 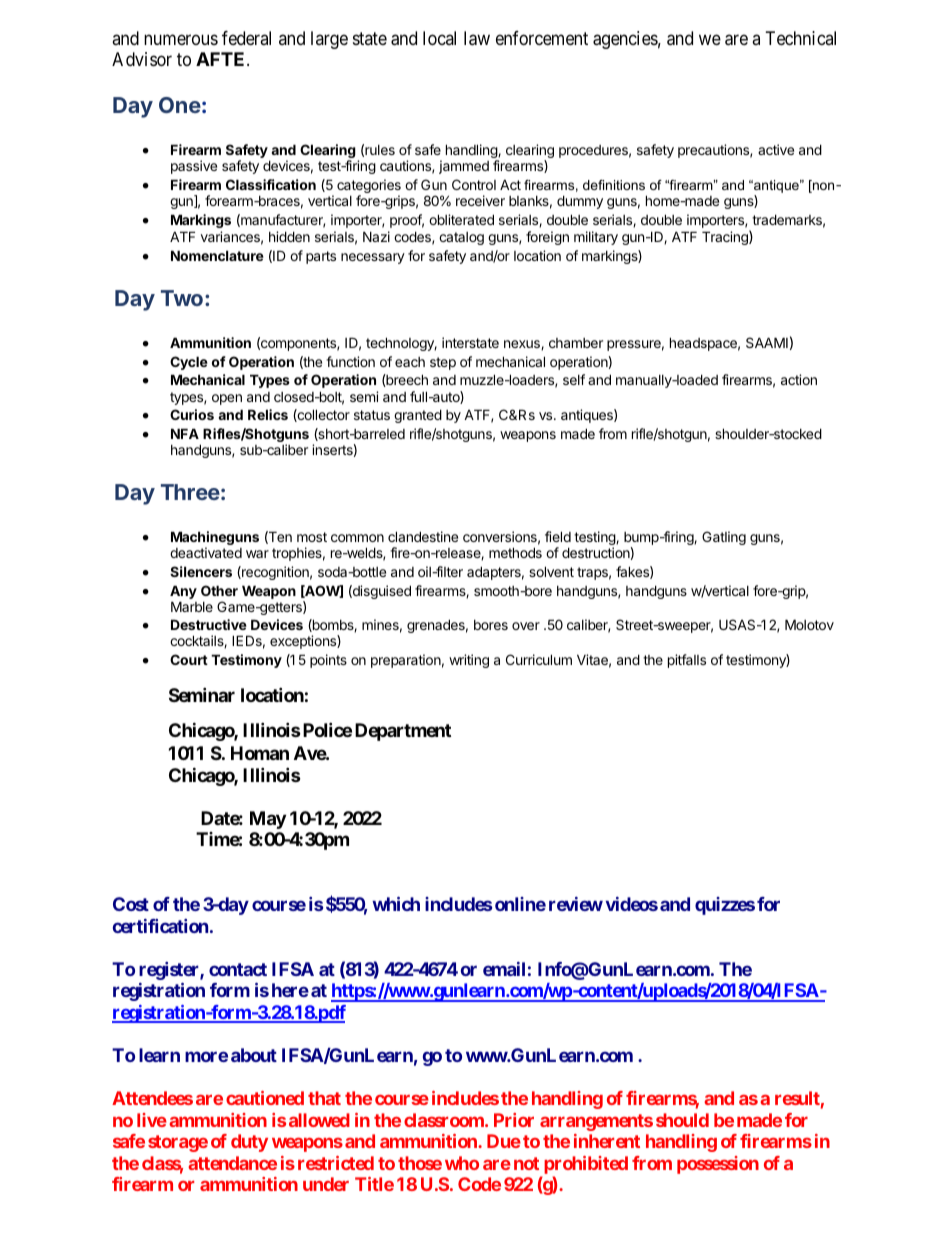 I want to click on law, so click(x=477, y=38).
